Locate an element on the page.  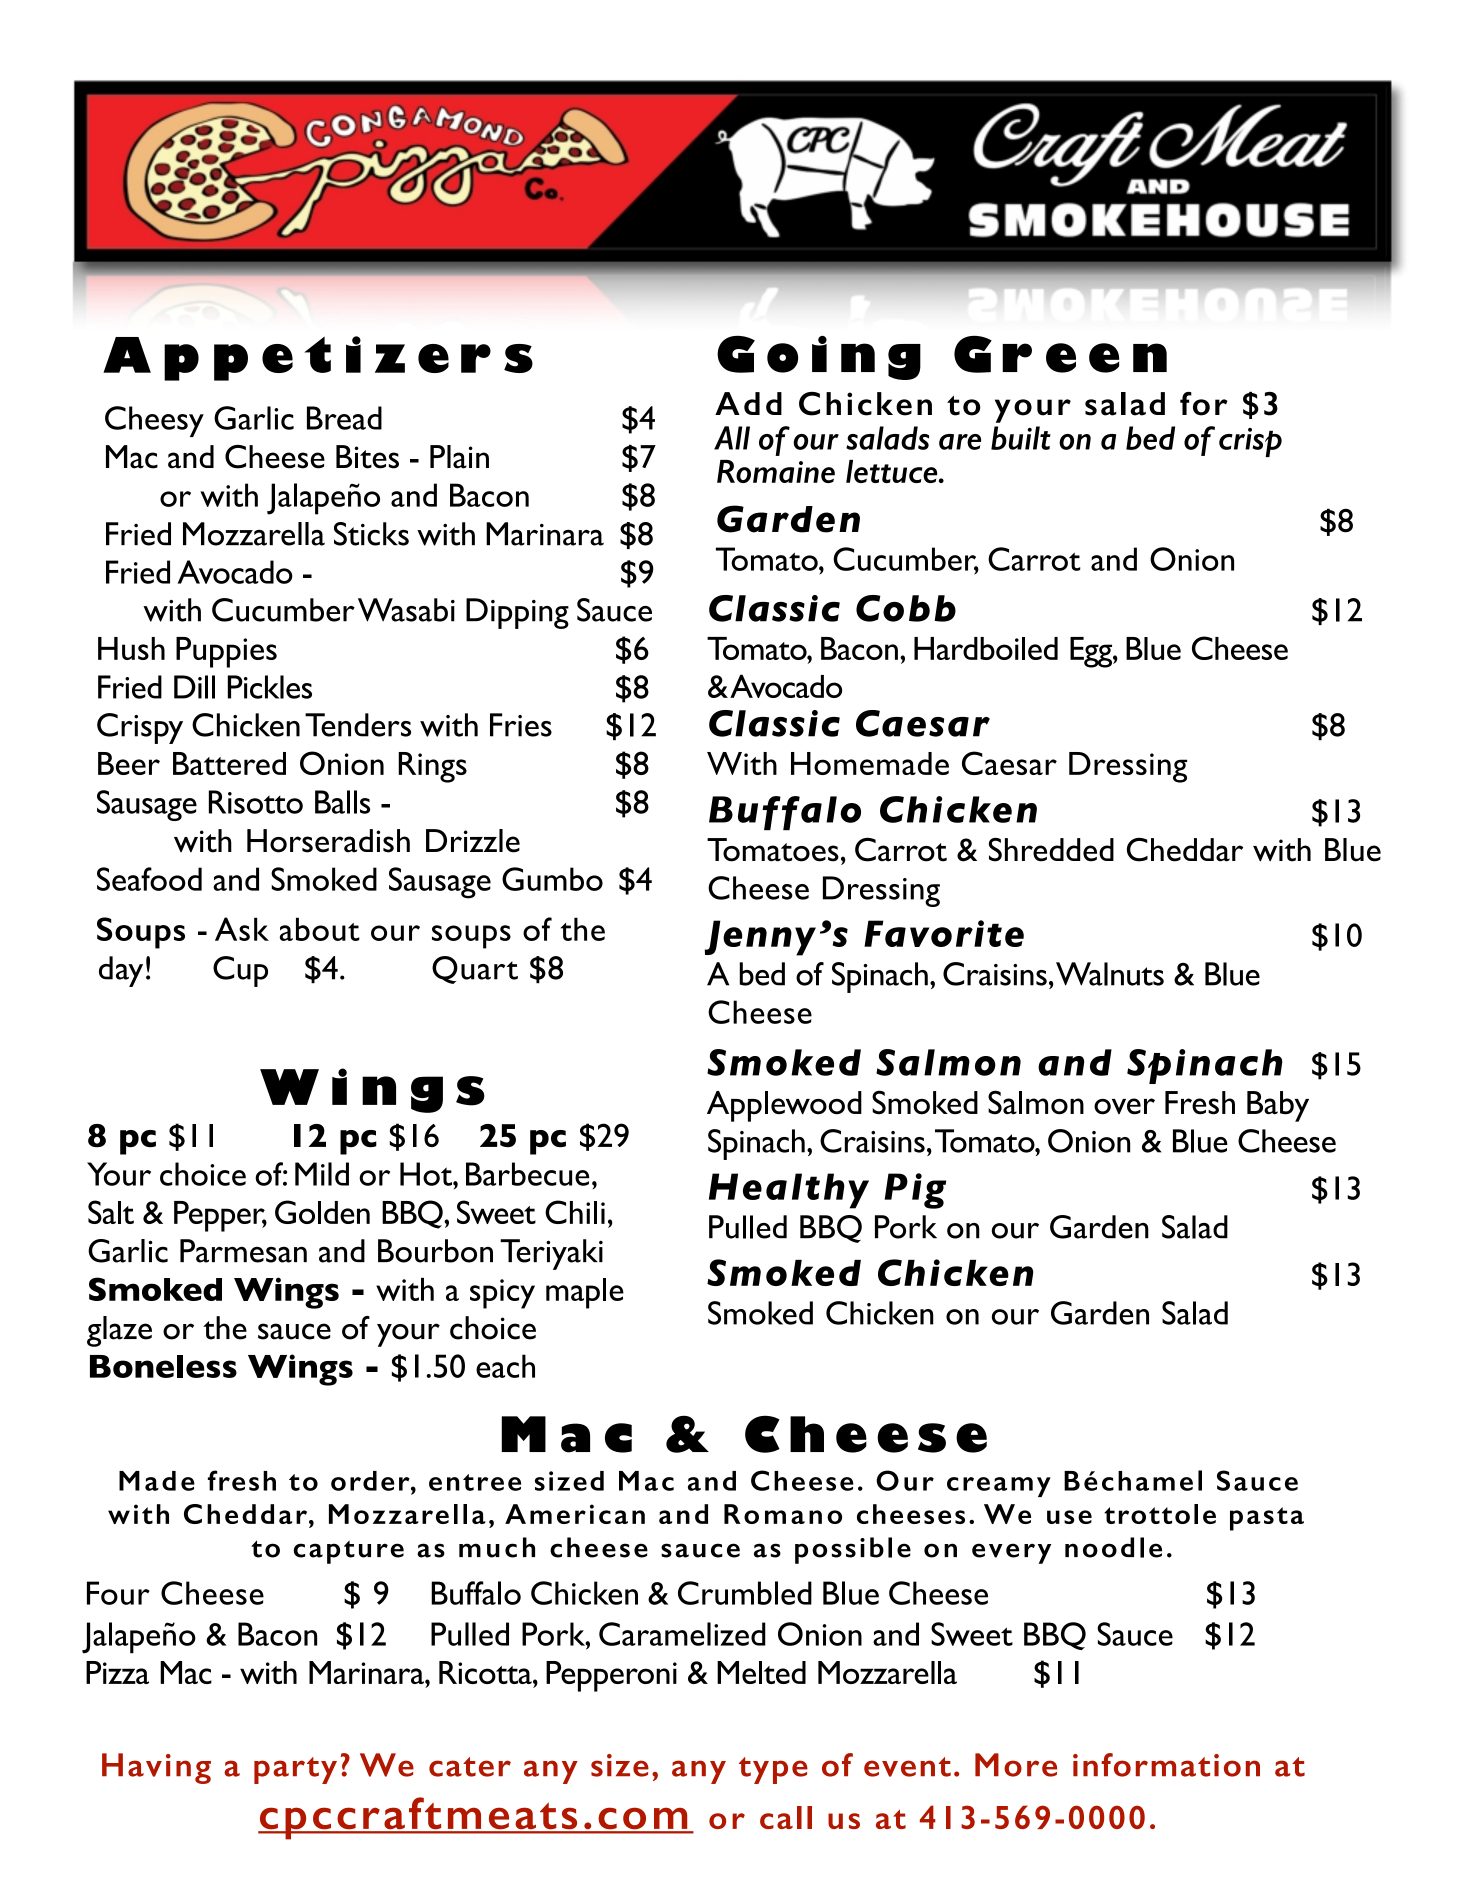
Shredded is located at coordinates (1051, 850).
